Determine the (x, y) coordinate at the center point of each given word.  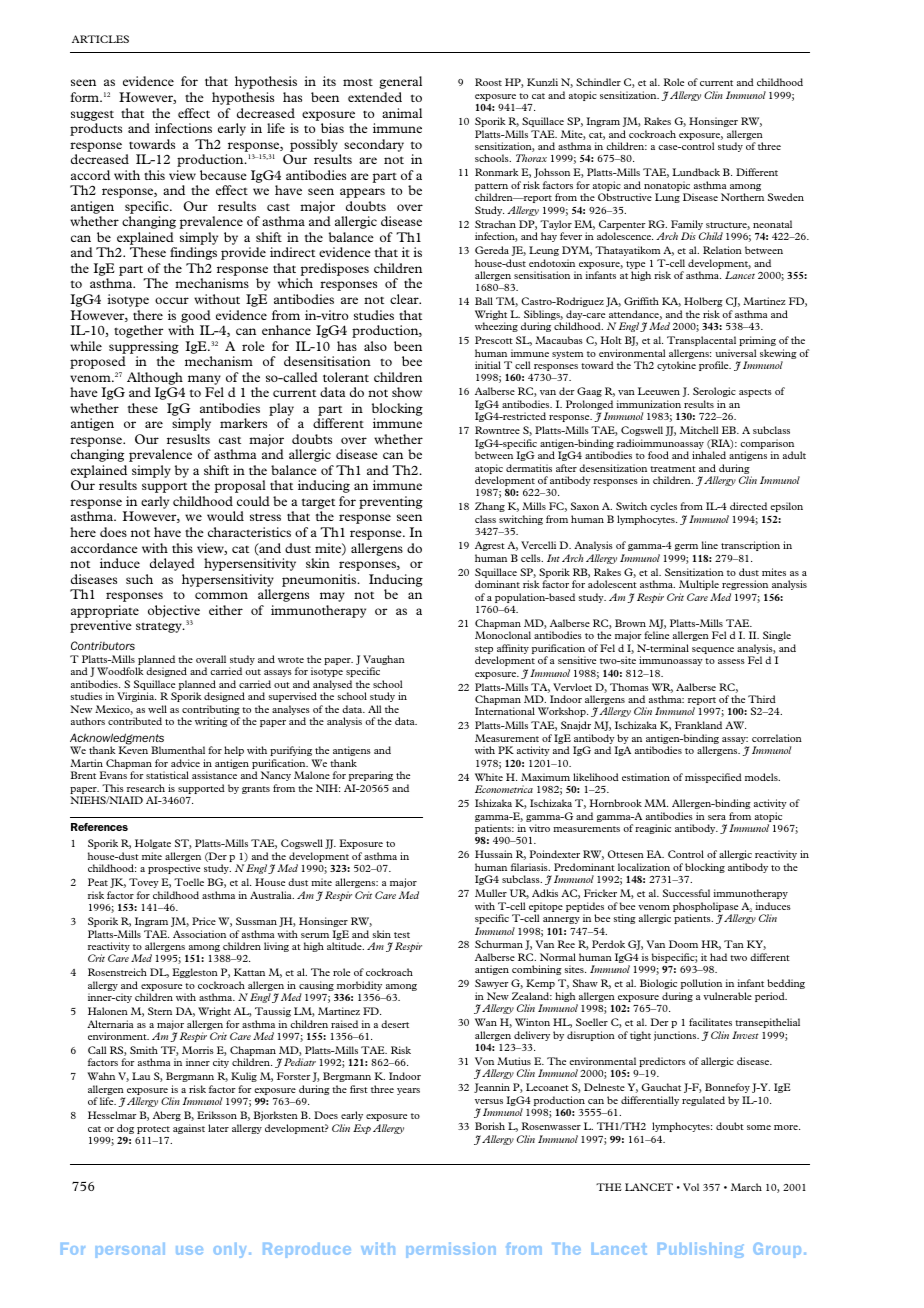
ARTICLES (100, 39)
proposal (240, 486)
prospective (174, 869)
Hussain (494, 854)
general (400, 82)
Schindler (598, 82)
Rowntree (497, 430)
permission (451, 1250)
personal (130, 1250)
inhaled (709, 455)
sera (717, 817)
